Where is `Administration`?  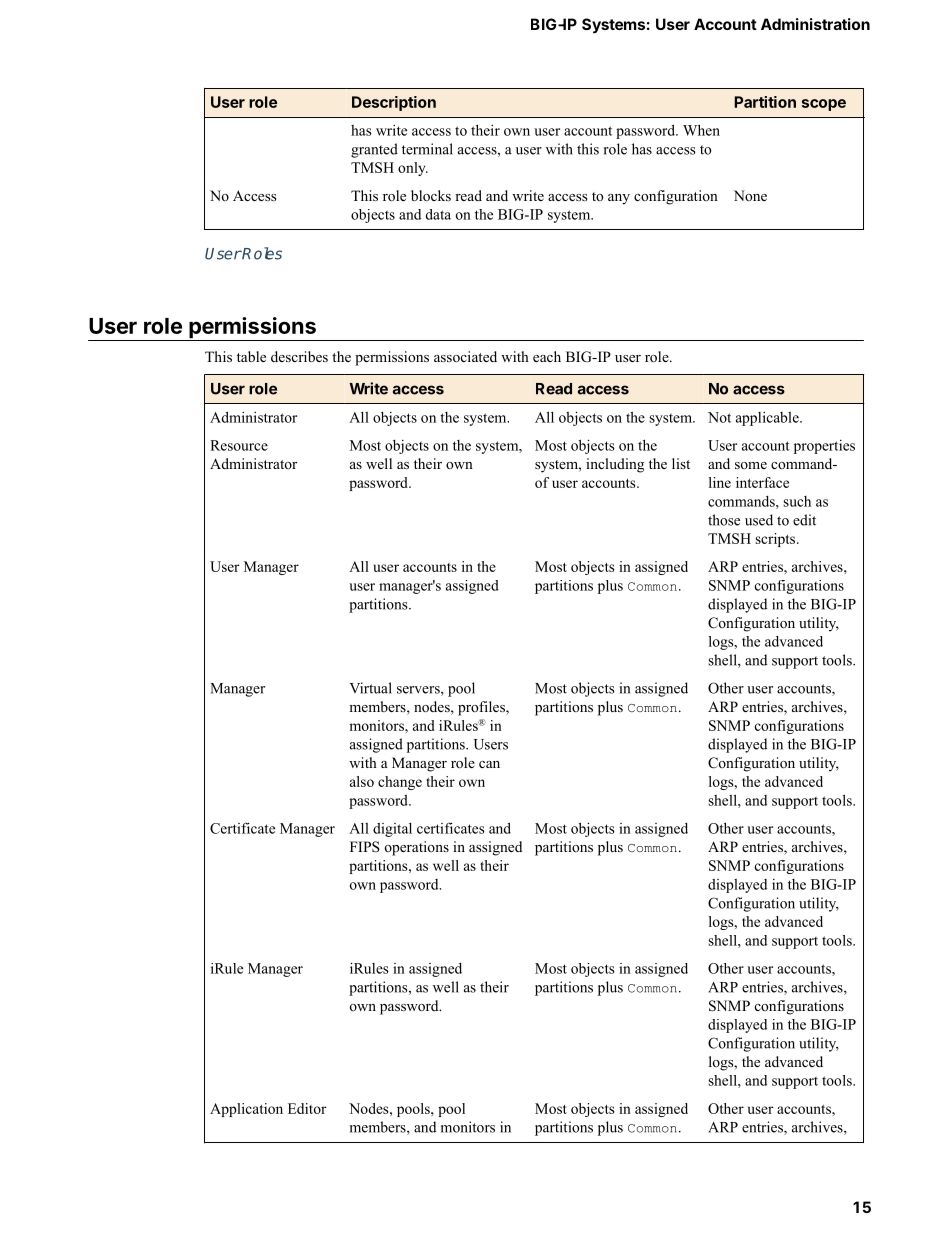
Administration is located at coordinates (815, 24).
